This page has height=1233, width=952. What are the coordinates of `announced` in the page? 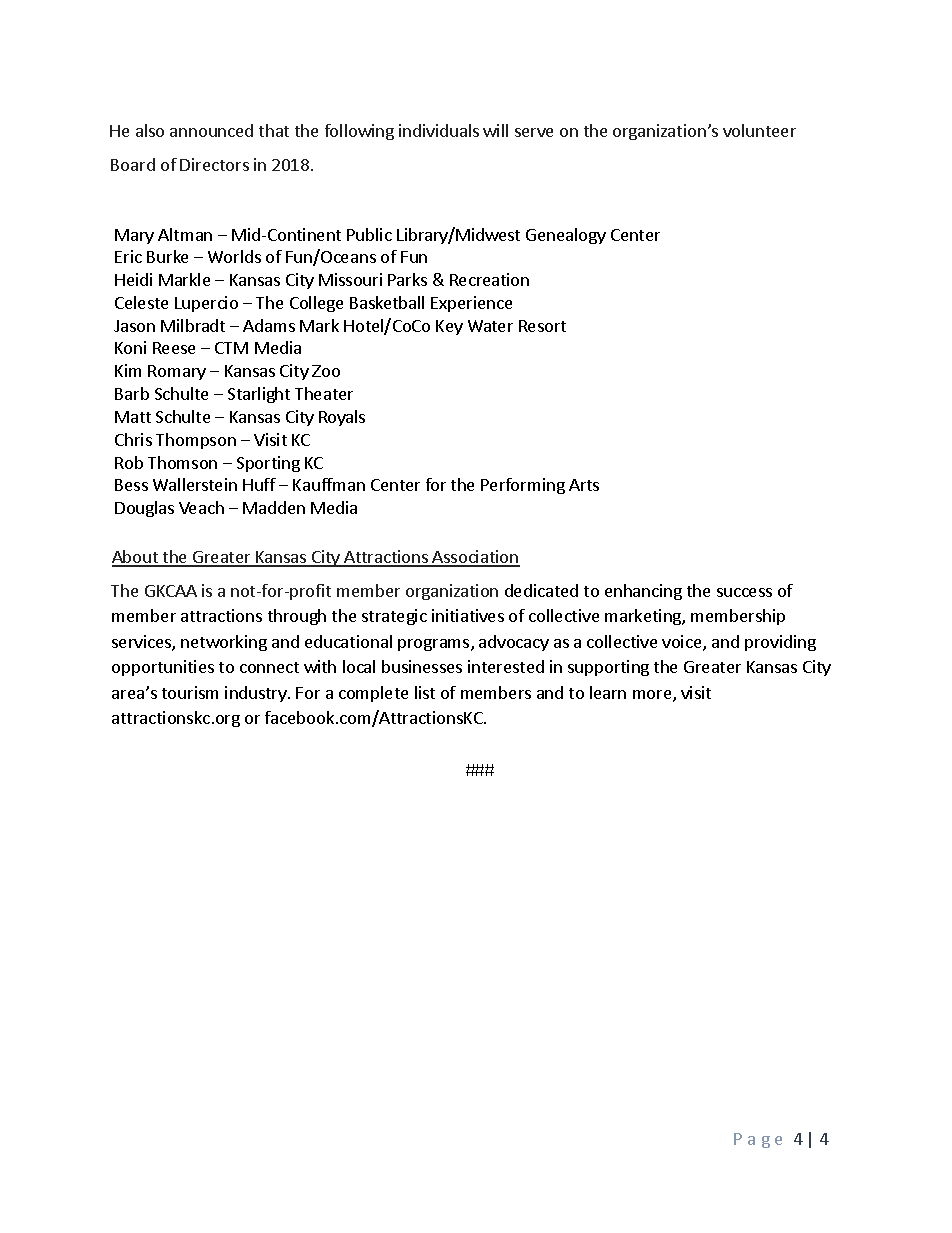 It's located at (211, 130).
